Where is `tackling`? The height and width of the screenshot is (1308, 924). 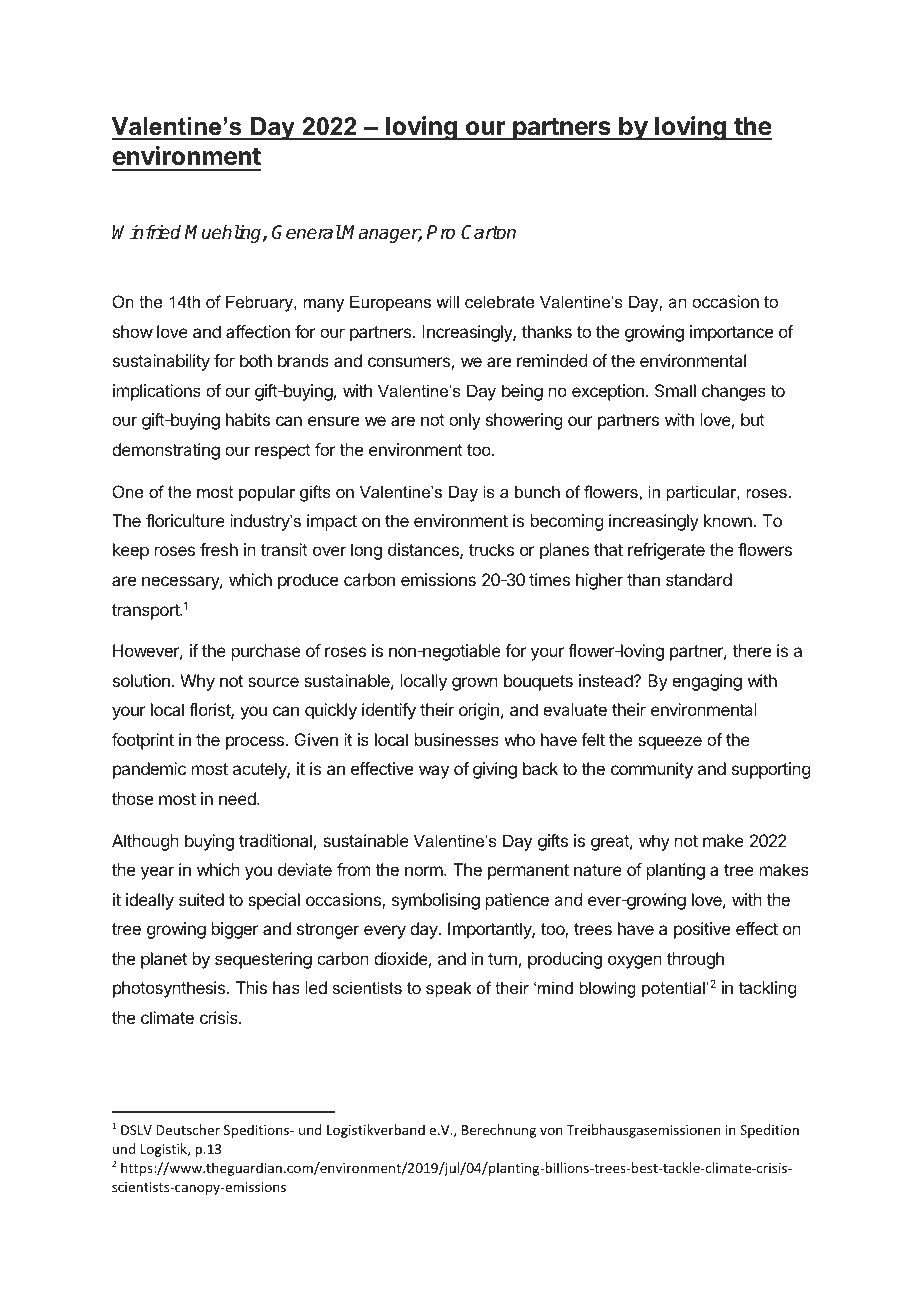
tackling is located at coordinates (767, 989).
